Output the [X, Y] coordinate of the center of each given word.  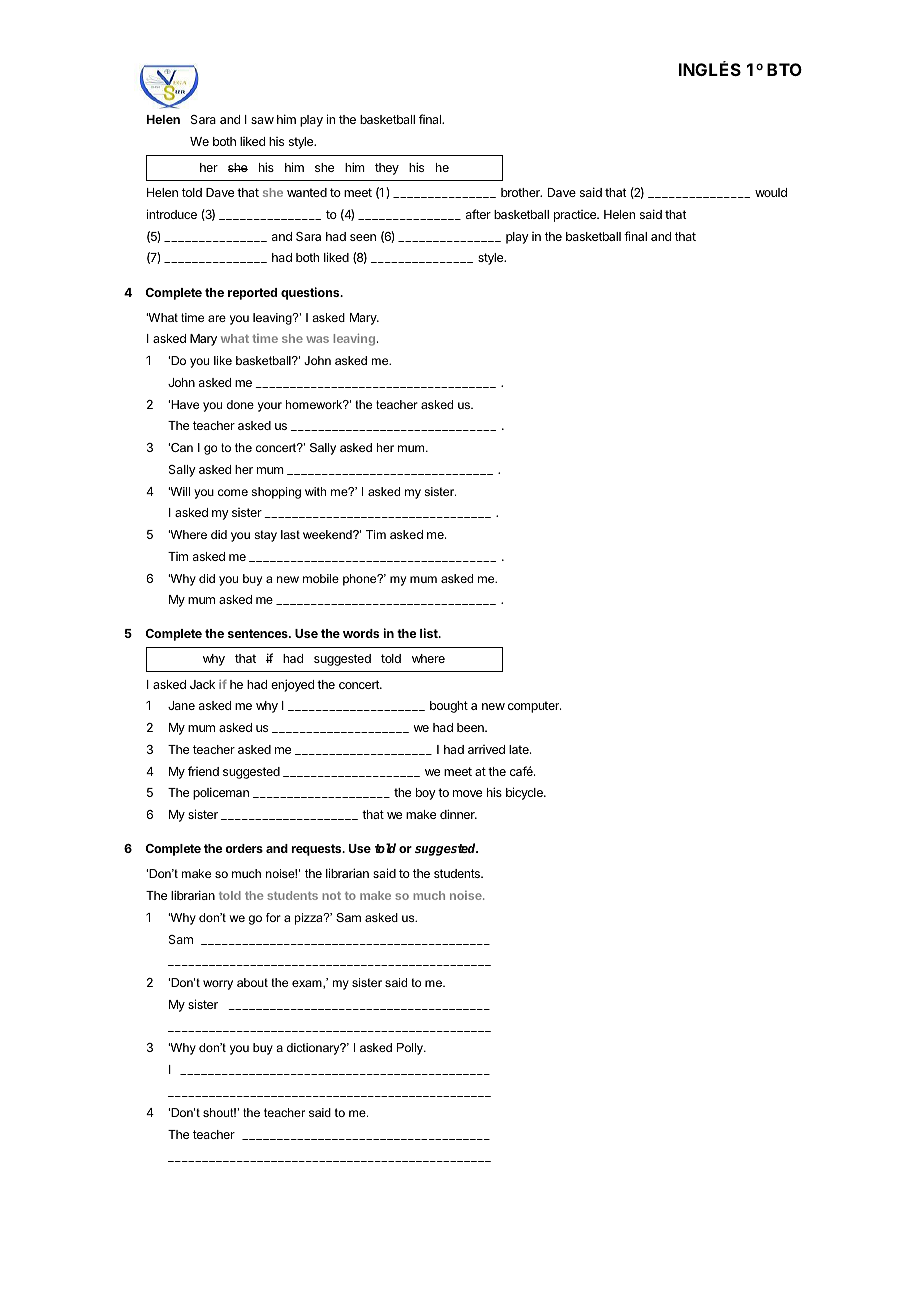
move [467, 793]
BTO [784, 69]
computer [534, 707]
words [361, 633]
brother [521, 192]
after [478, 214]
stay [265, 536]
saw [262, 120]
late [520, 749]
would [771, 192]
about [252, 982]
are [217, 318]
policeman [221, 793]
